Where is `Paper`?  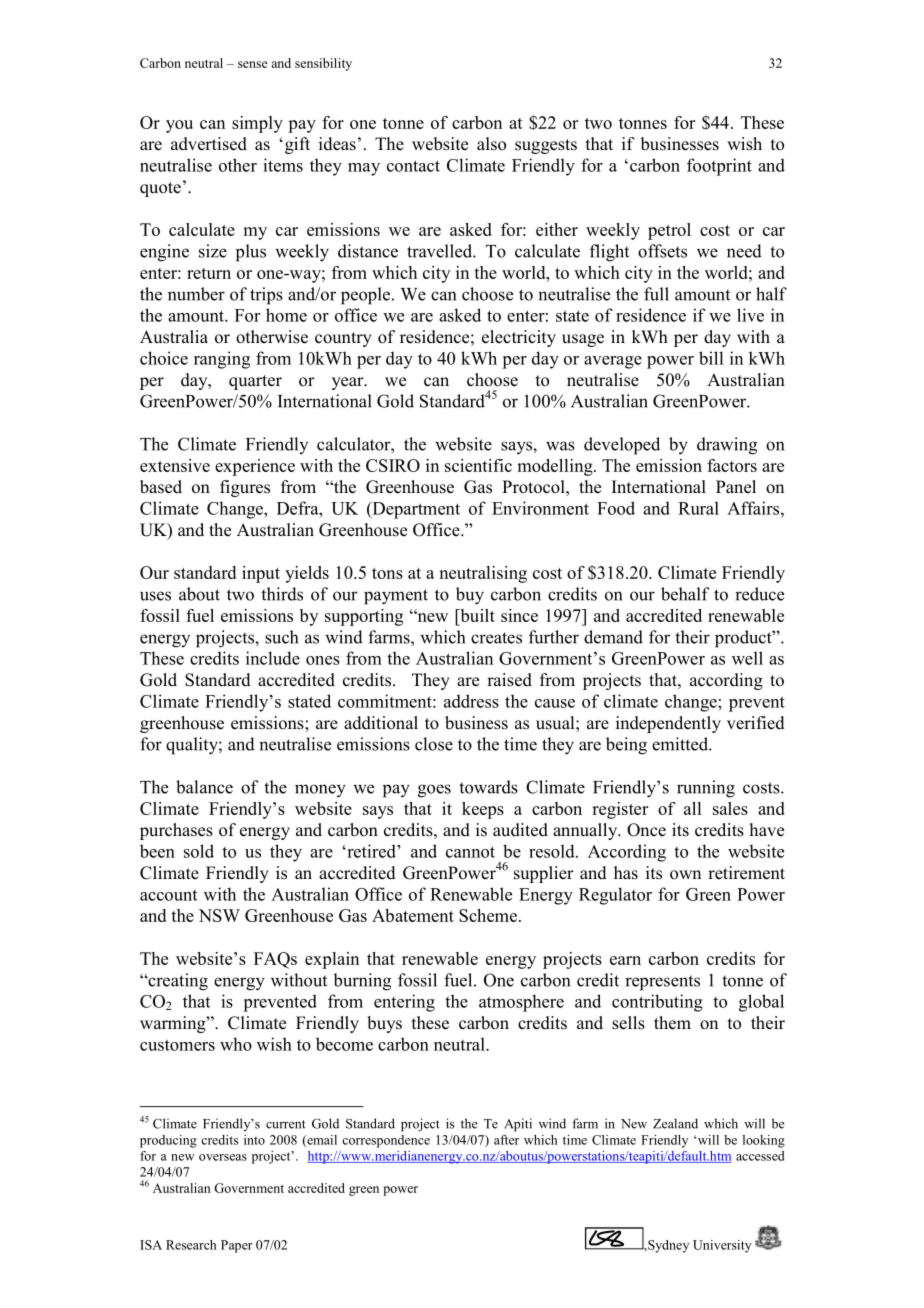
Paper is located at coordinates (237, 1246).
